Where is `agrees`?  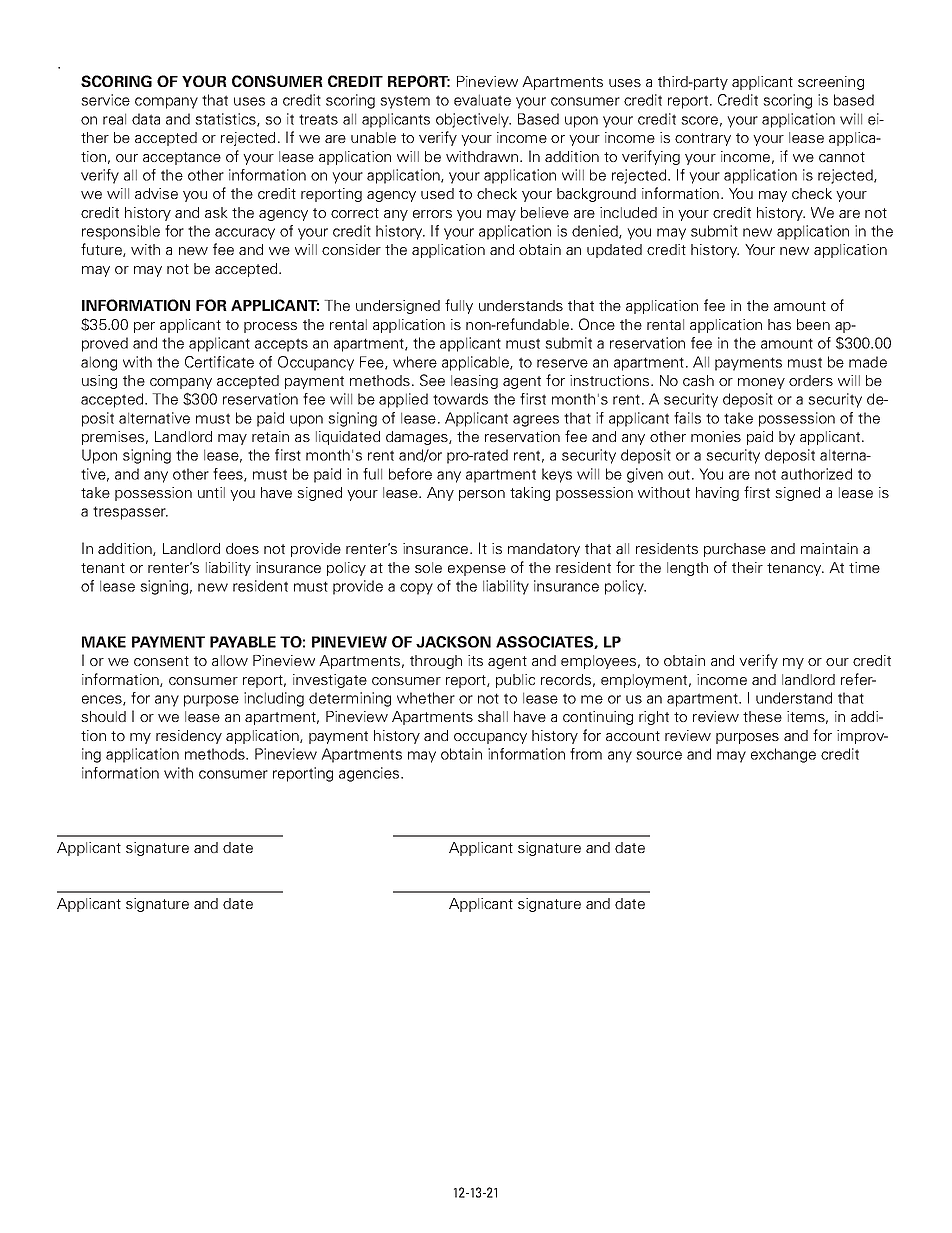
agrees is located at coordinates (536, 421).
